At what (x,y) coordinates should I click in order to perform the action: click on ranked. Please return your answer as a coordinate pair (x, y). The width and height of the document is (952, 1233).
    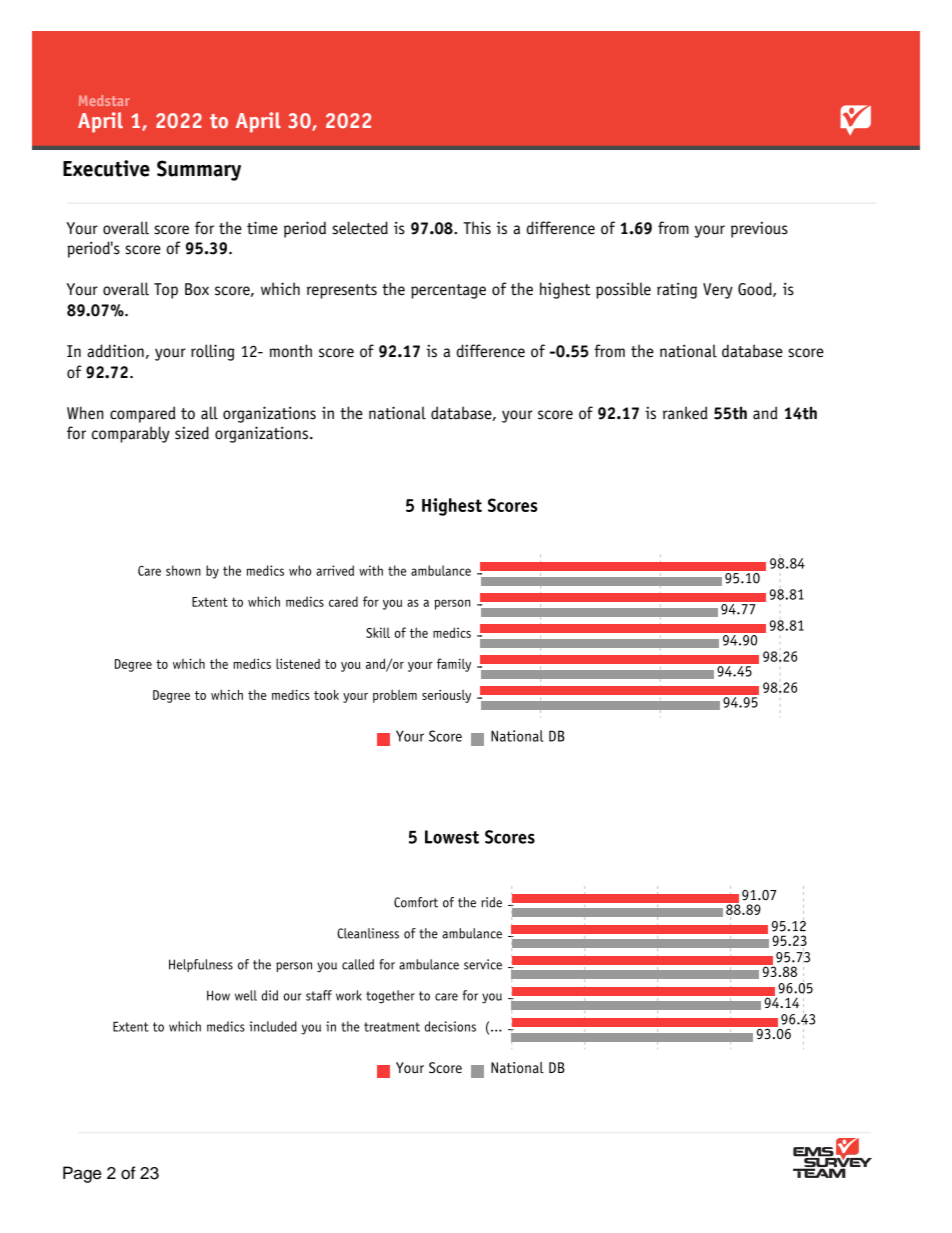
    Looking at the image, I should click on (685, 413).
